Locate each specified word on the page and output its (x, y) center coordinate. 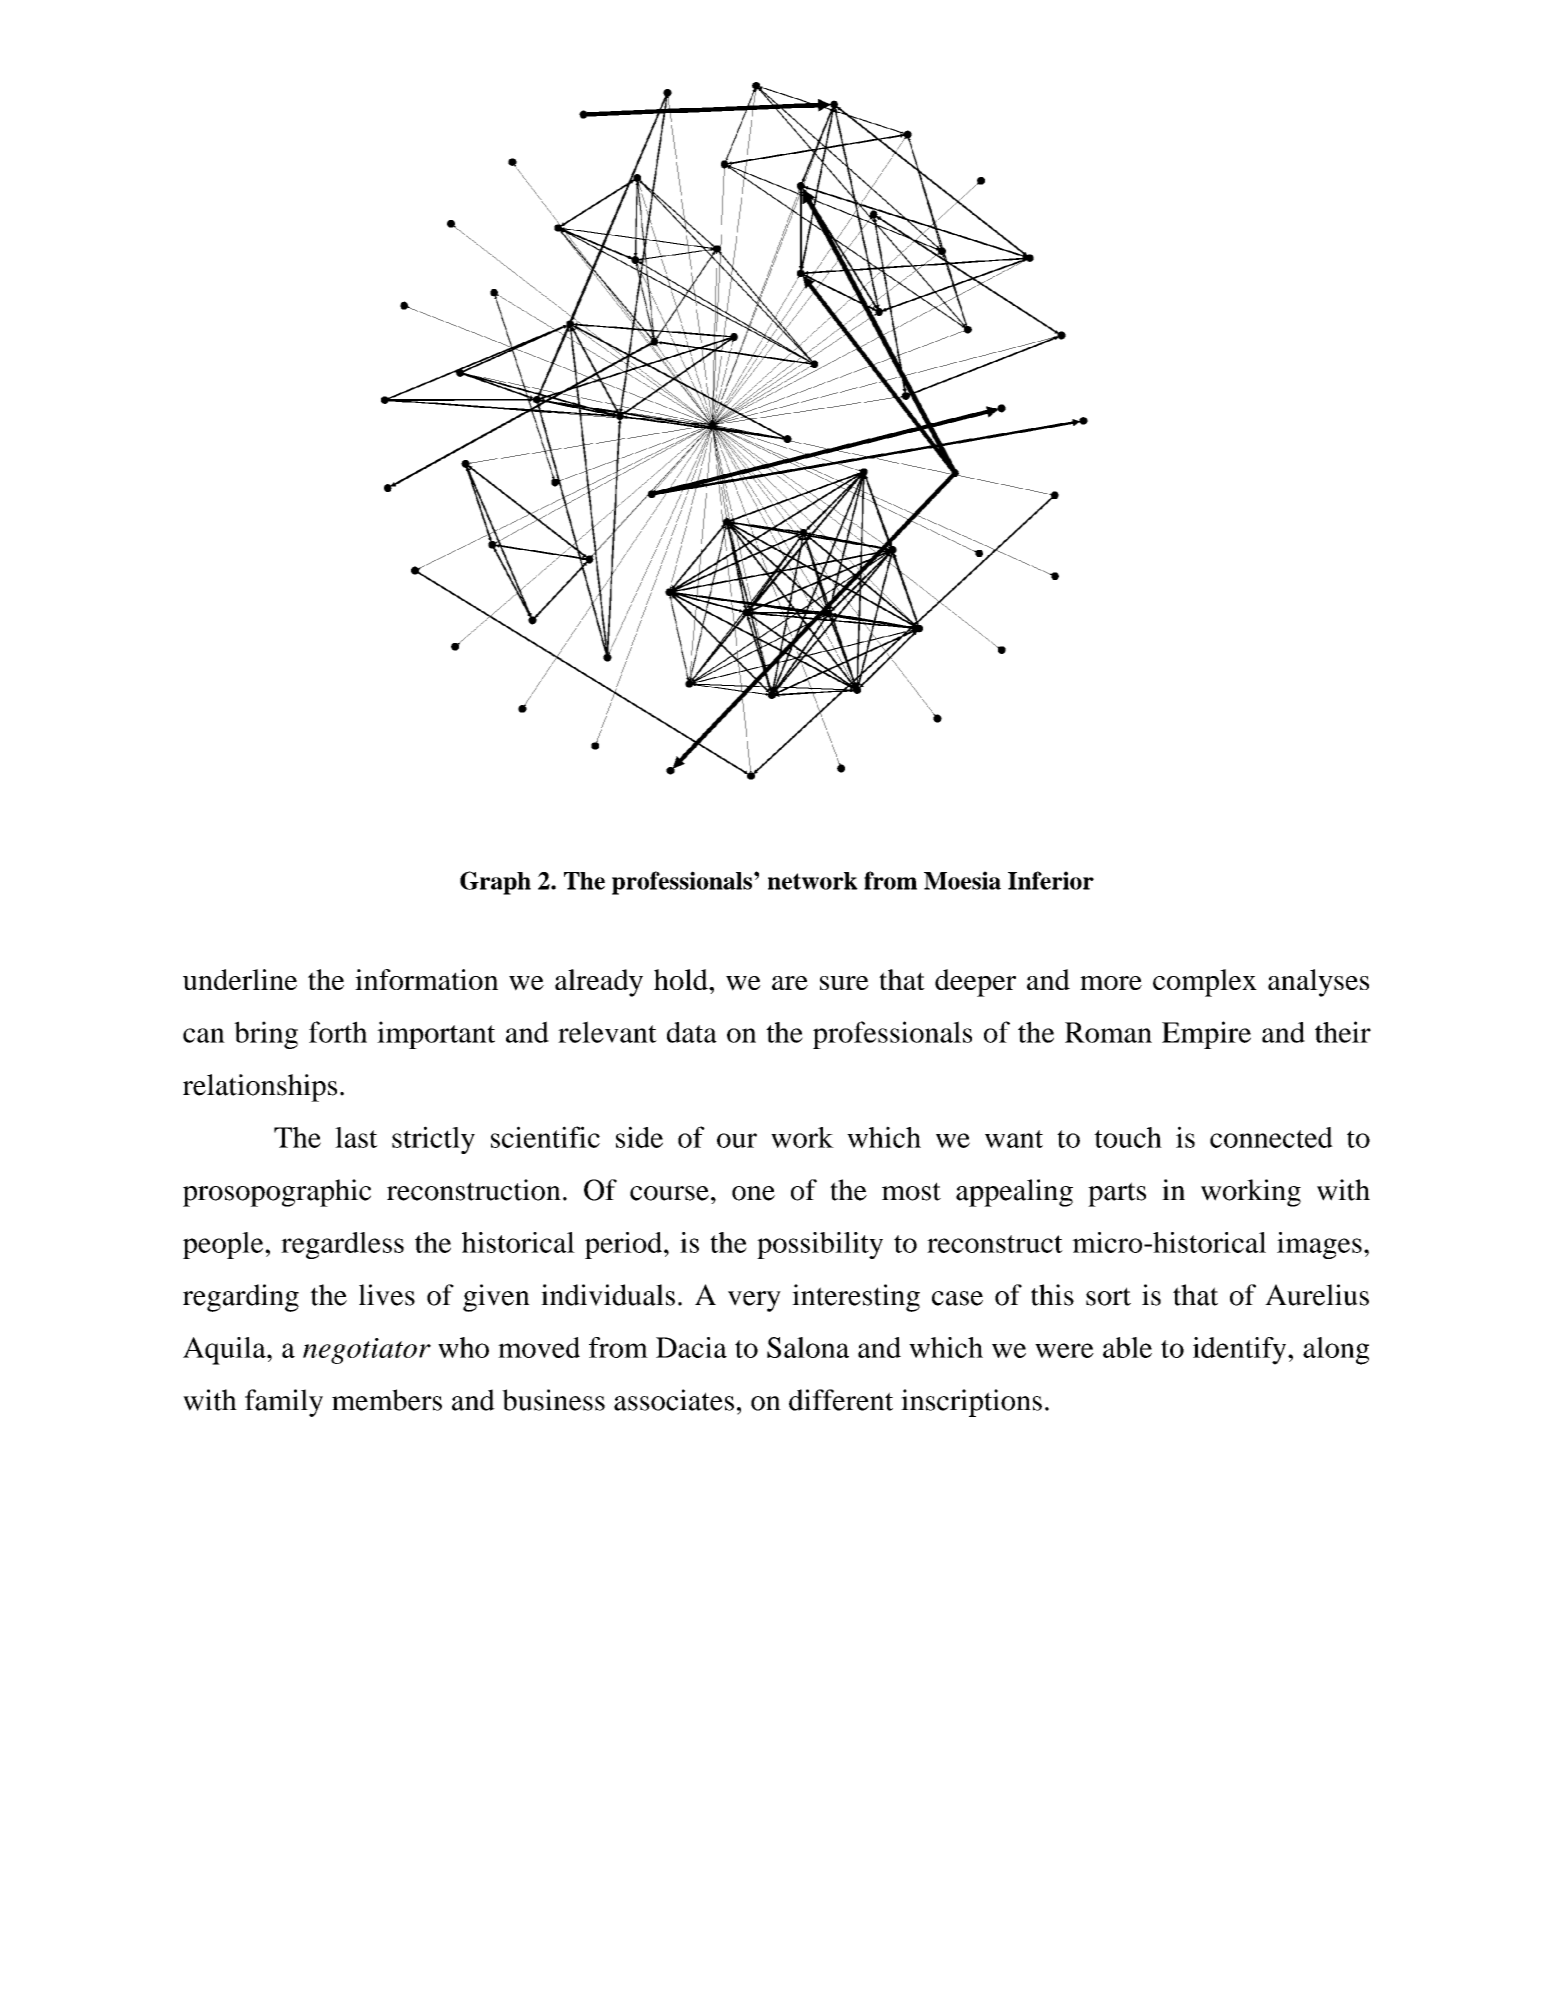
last (356, 1137)
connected (1271, 1137)
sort (1108, 1296)
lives (387, 1295)
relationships (260, 1088)
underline (240, 979)
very (754, 1301)
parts (1117, 1194)
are (790, 983)
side (639, 1137)
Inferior (1051, 880)
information (426, 979)
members (387, 1400)
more (1111, 983)
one (753, 1193)
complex (1205, 983)
